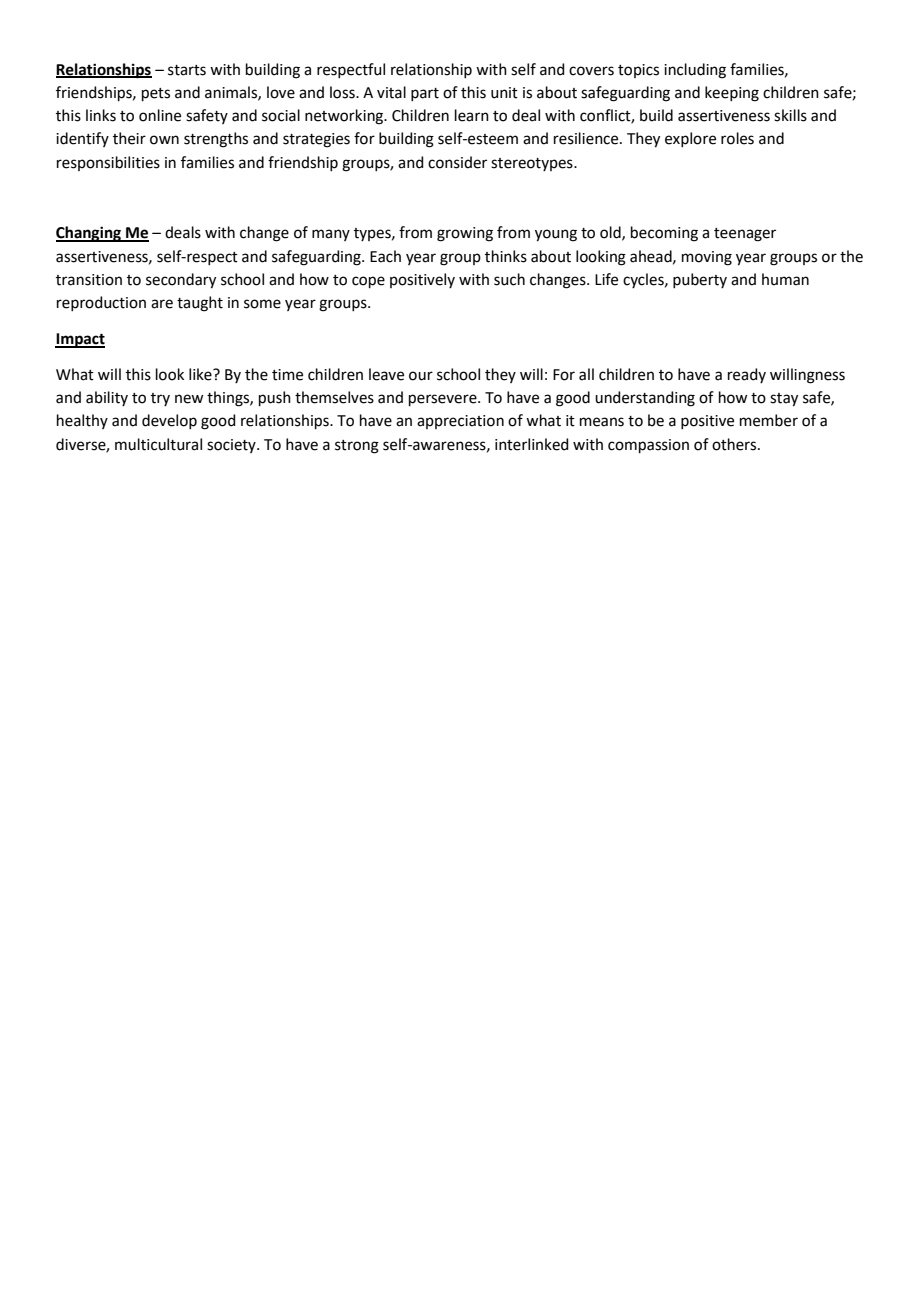 This screenshot has height=1308, width=924. Describe the element at coordinates (187, 70) in the screenshot. I see `starts` at that location.
